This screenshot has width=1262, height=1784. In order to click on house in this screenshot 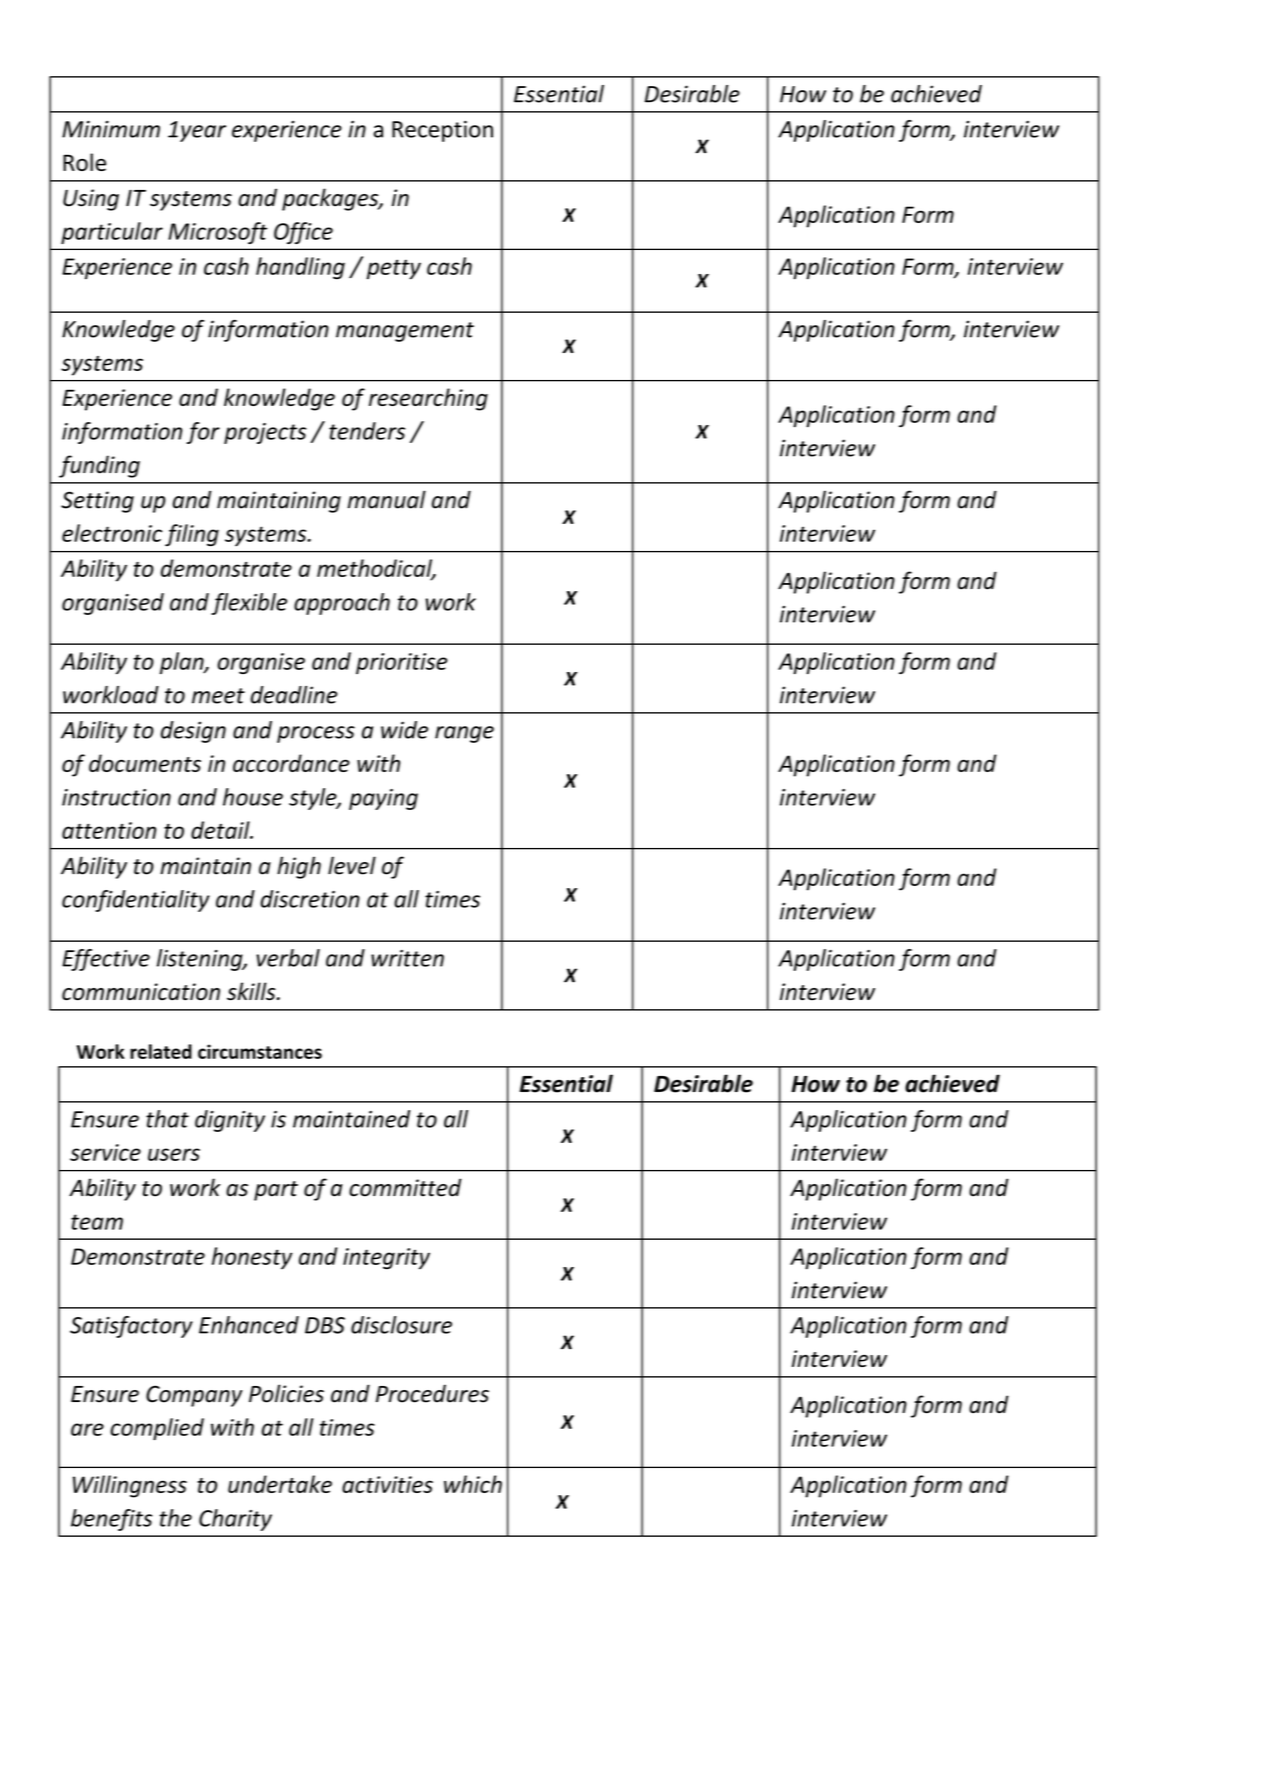, I will do `click(253, 797)`.
